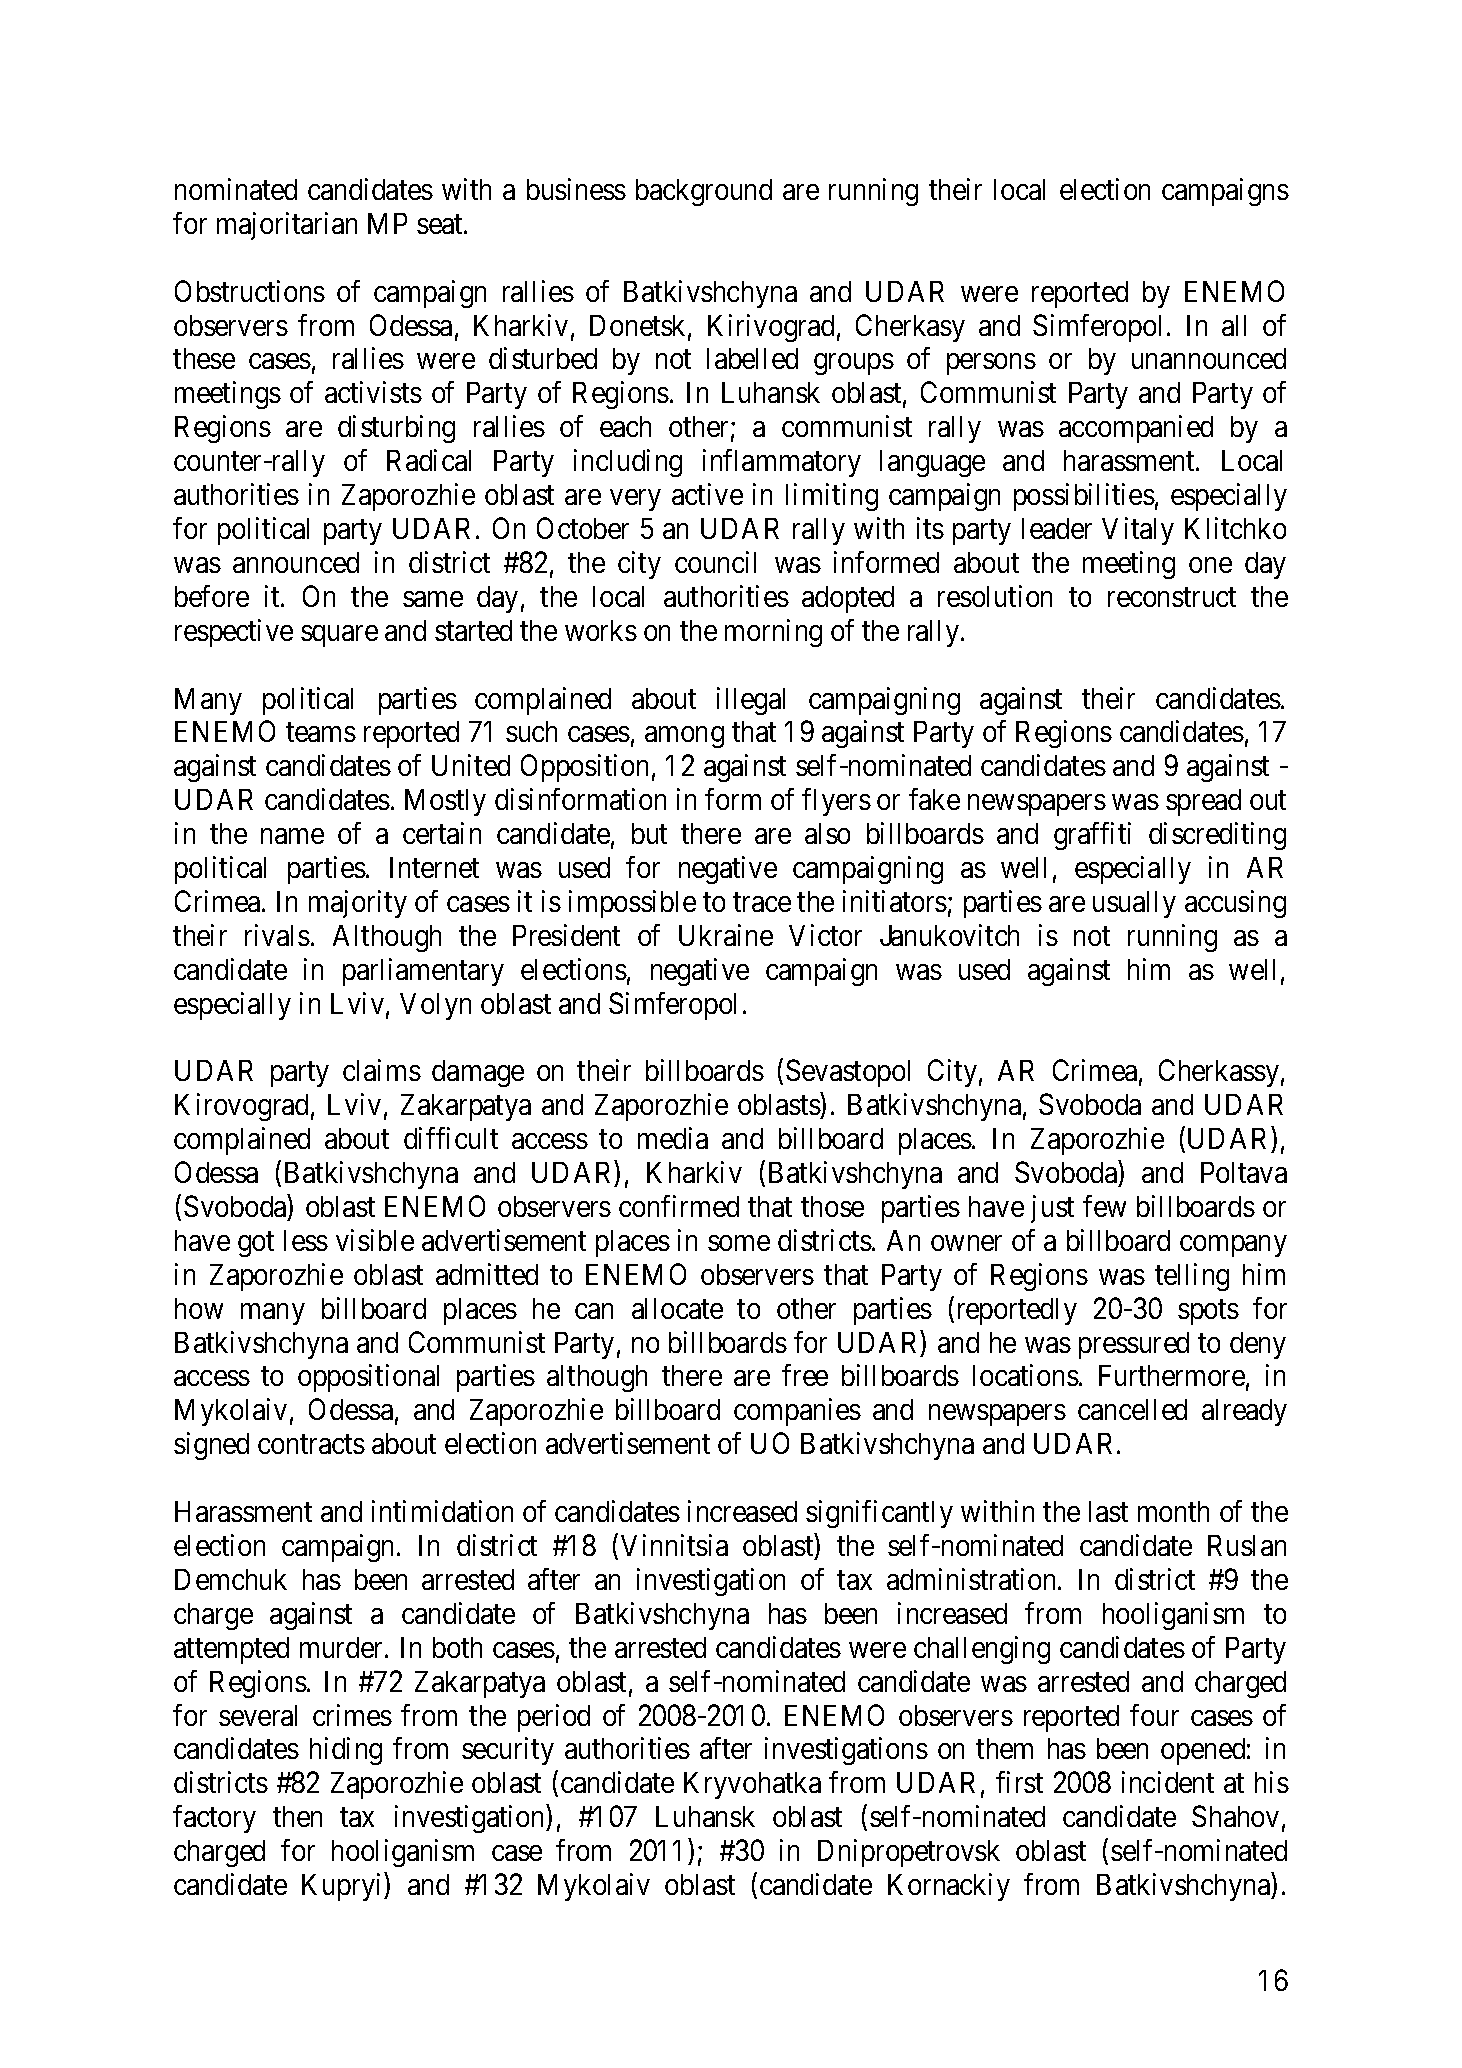 The height and width of the page is (2068, 1462). Describe the element at coordinates (346, 1751) in the page. I see `hiding` at that location.
